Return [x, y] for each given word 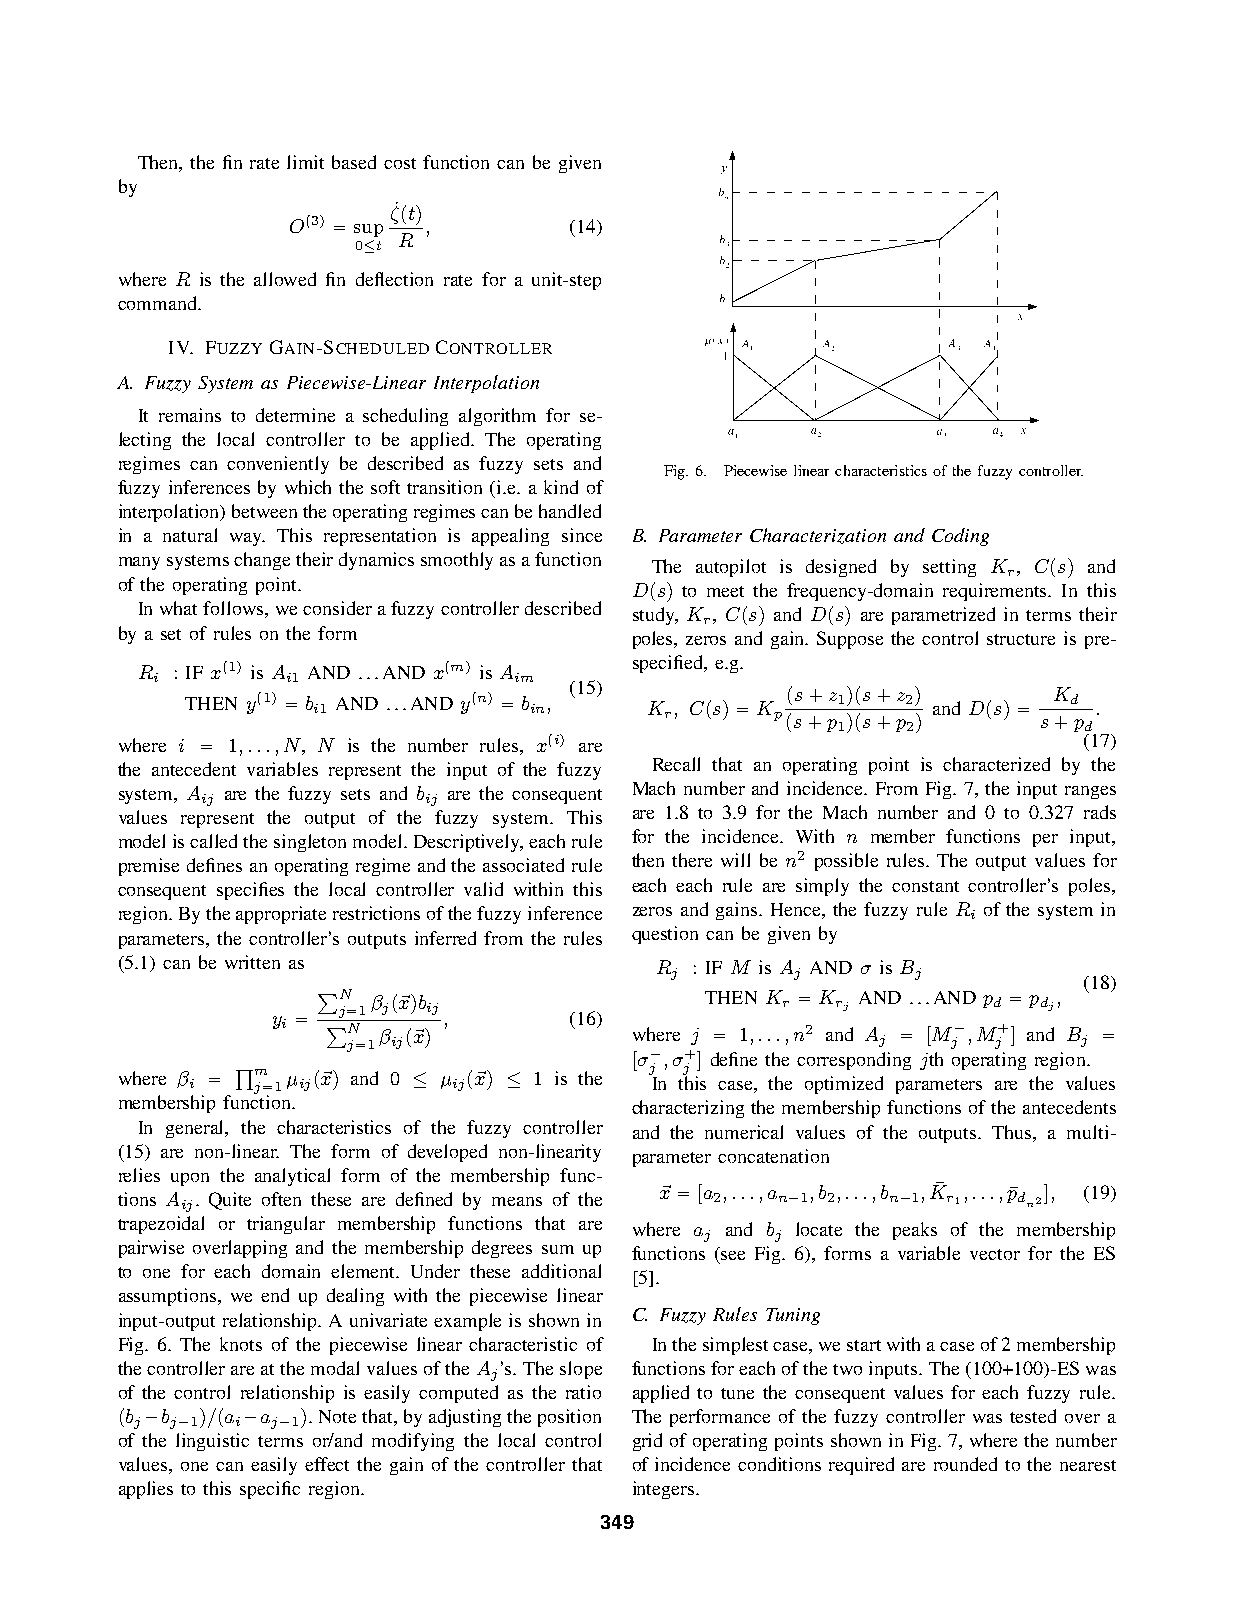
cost [400, 163]
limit [305, 162]
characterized [996, 764]
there [692, 860]
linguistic [212, 1442]
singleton [310, 843]
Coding [960, 537]
